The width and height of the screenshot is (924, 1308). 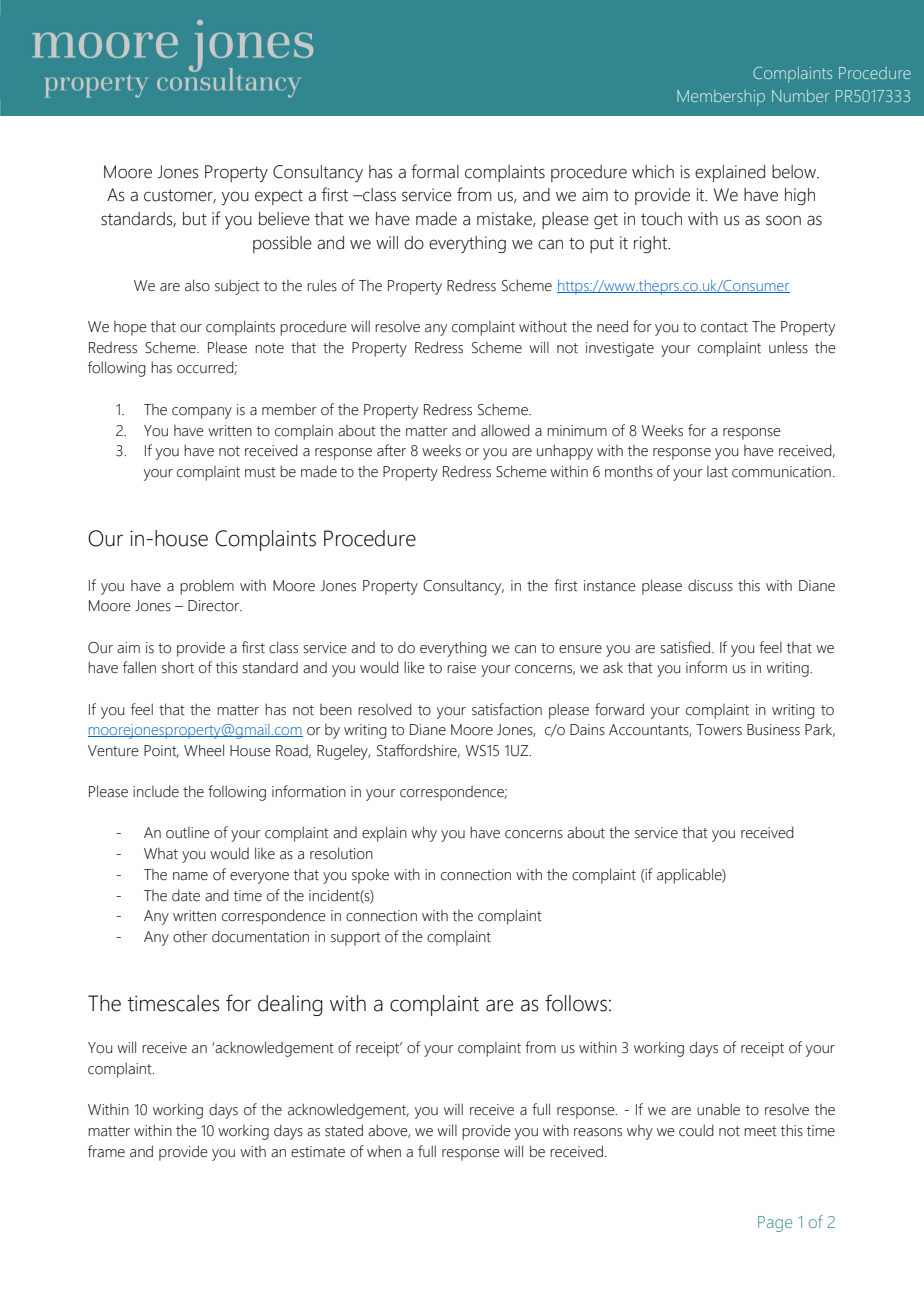 What do you see at coordinates (356, 939) in the screenshot?
I see `support` at bounding box center [356, 939].
